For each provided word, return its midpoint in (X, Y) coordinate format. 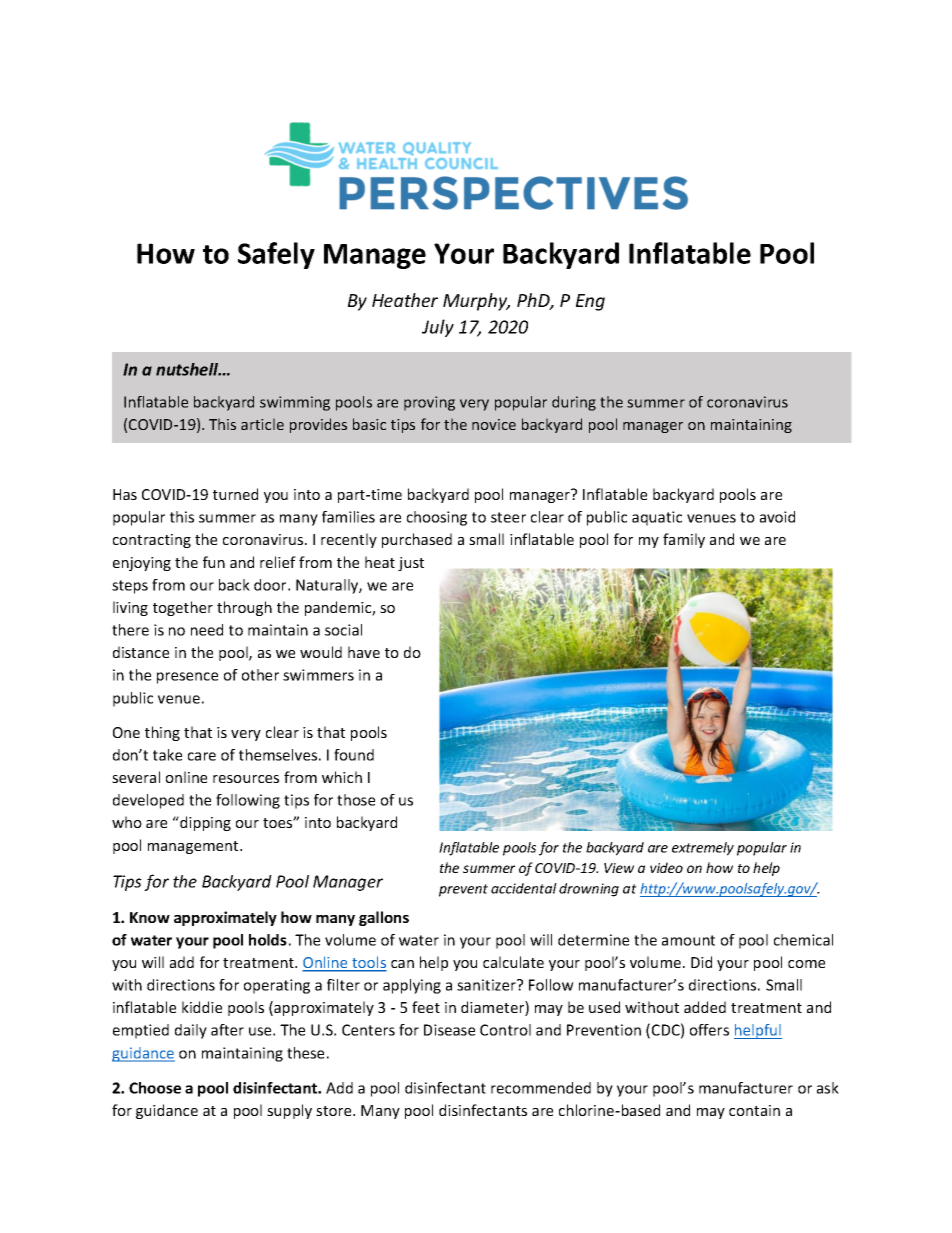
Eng (590, 302)
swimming (295, 403)
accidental (524, 888)
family (684, 540)
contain (754, 1110)
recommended (541, 1088)
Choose (155, 1088)
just (411, 564)
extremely (703, 849)
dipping (204, 823)
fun (214, 562)
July (438, 328)
